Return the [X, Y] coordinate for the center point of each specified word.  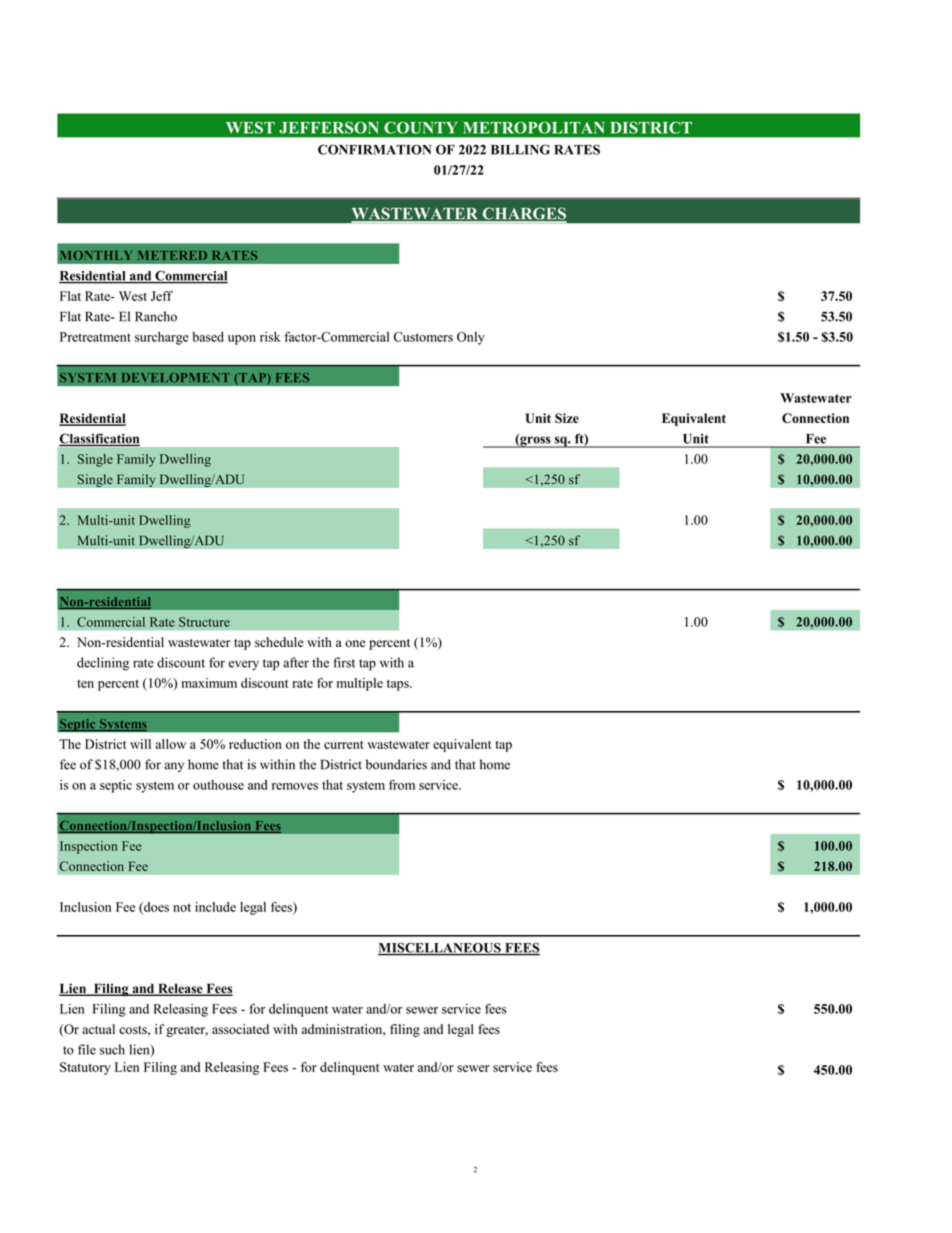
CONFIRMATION [374, 149]
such [112, 1049]
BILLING [520, 149]
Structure [204, 622]
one [355, 643]
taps [399, 685]
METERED [172, 255]
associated [240, 1029]
